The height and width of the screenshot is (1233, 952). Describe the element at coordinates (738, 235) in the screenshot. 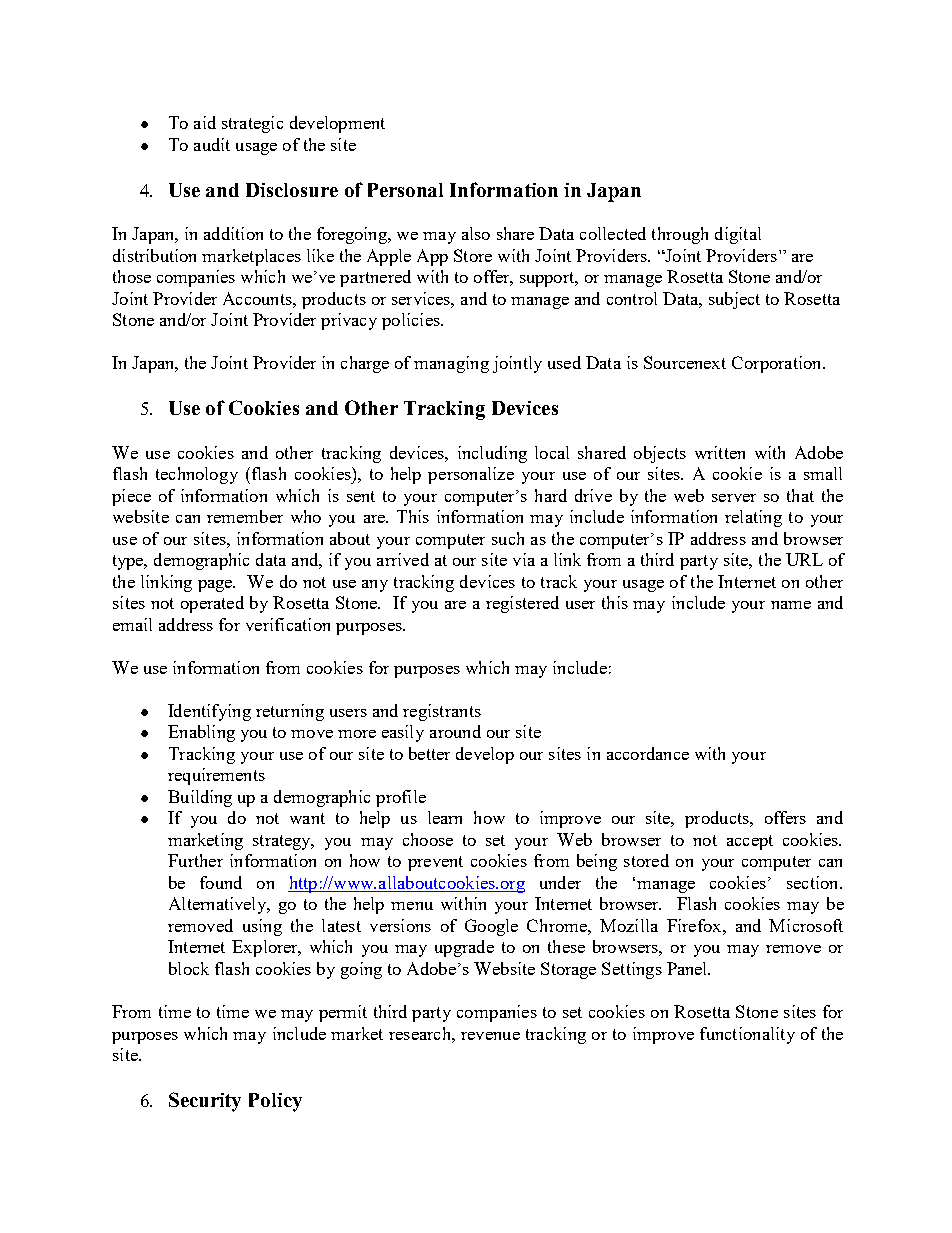

I see `digital` at that location.
